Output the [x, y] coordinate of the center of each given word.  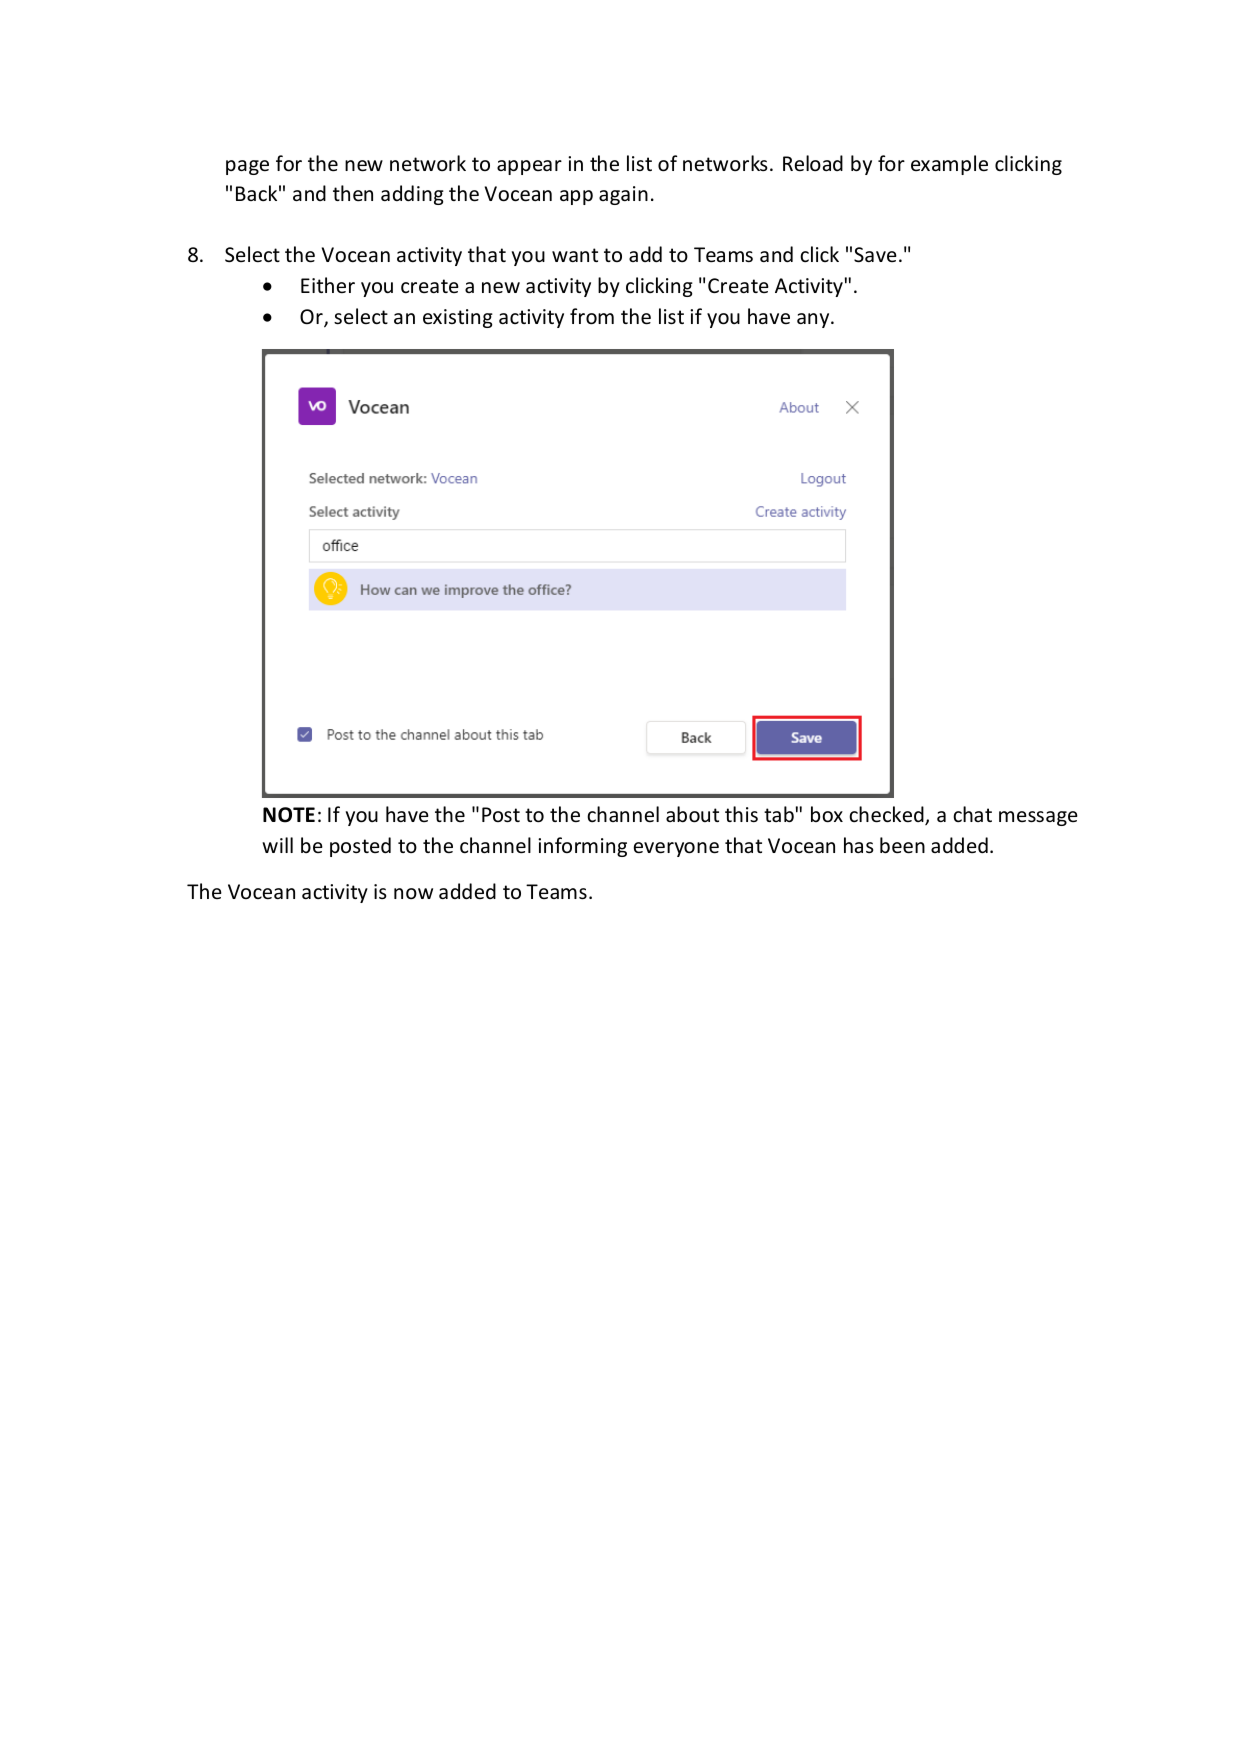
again [623, 195]
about [692, 814]
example [949, 165]
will [277, 845]
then [353, 193]
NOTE [289, 815]
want [575, 255]
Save [875, 255]
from [592, 316]
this [741, 814]
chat [972, 814]
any [814, 320]
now [413, 893]
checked [887, 815]
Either [328, 285]
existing [458, 318]
